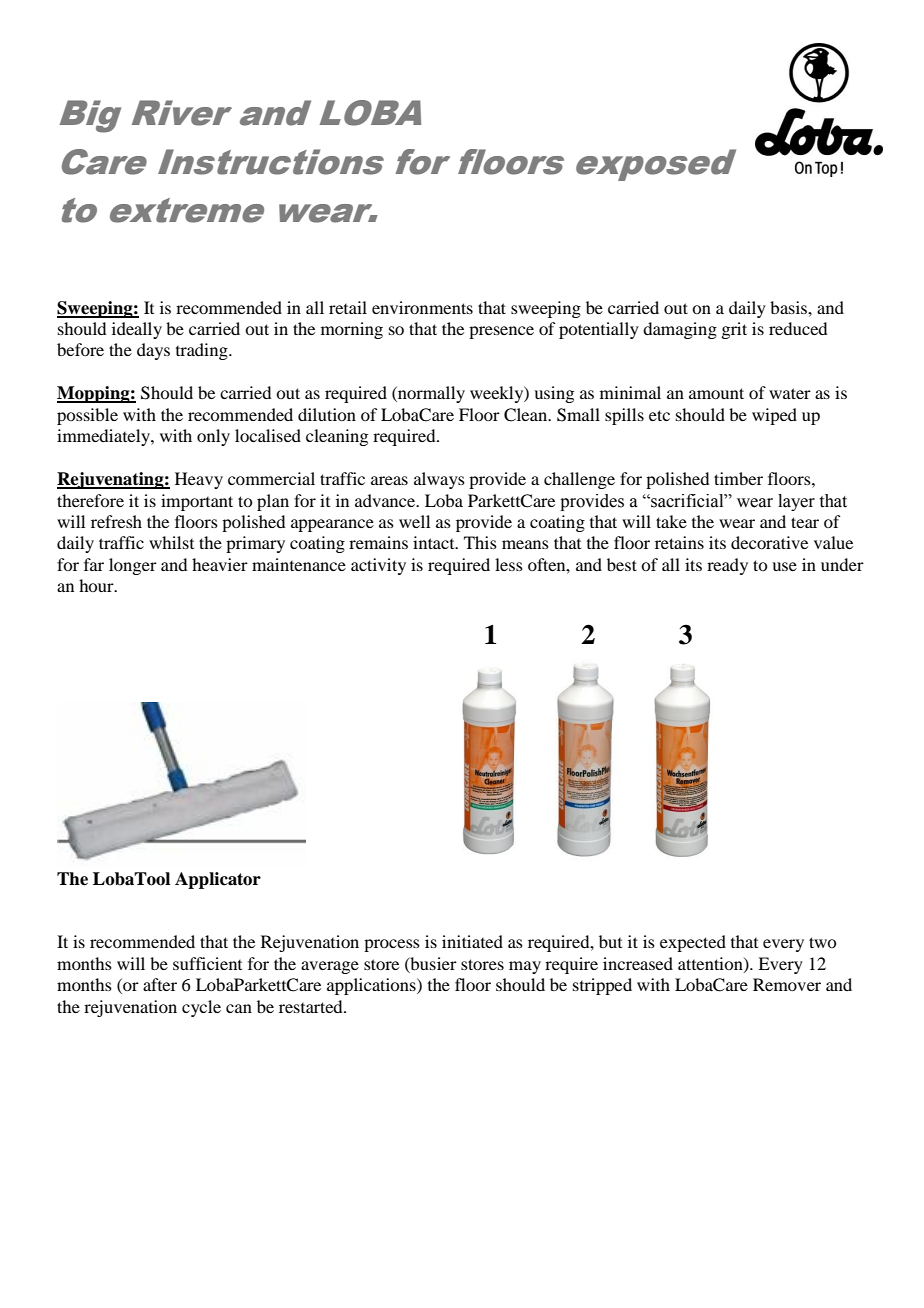 The width and height of the screenshot is (924, 1308). What do you see at coordinates (738, 478) in the screenshot?
I see `timber` at bounding box center [738, 478].
